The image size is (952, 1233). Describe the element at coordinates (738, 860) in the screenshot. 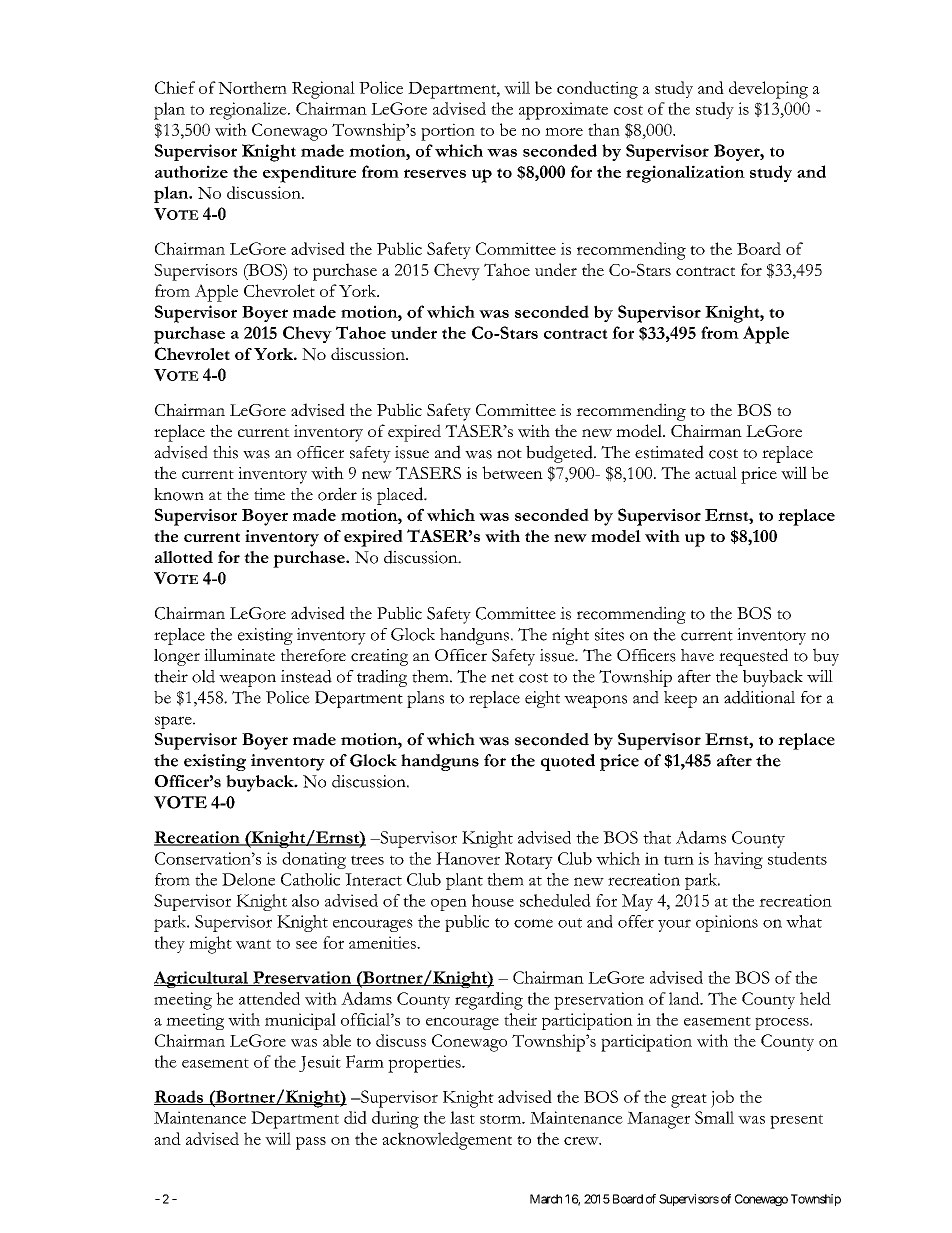

I see `having` at that location.
